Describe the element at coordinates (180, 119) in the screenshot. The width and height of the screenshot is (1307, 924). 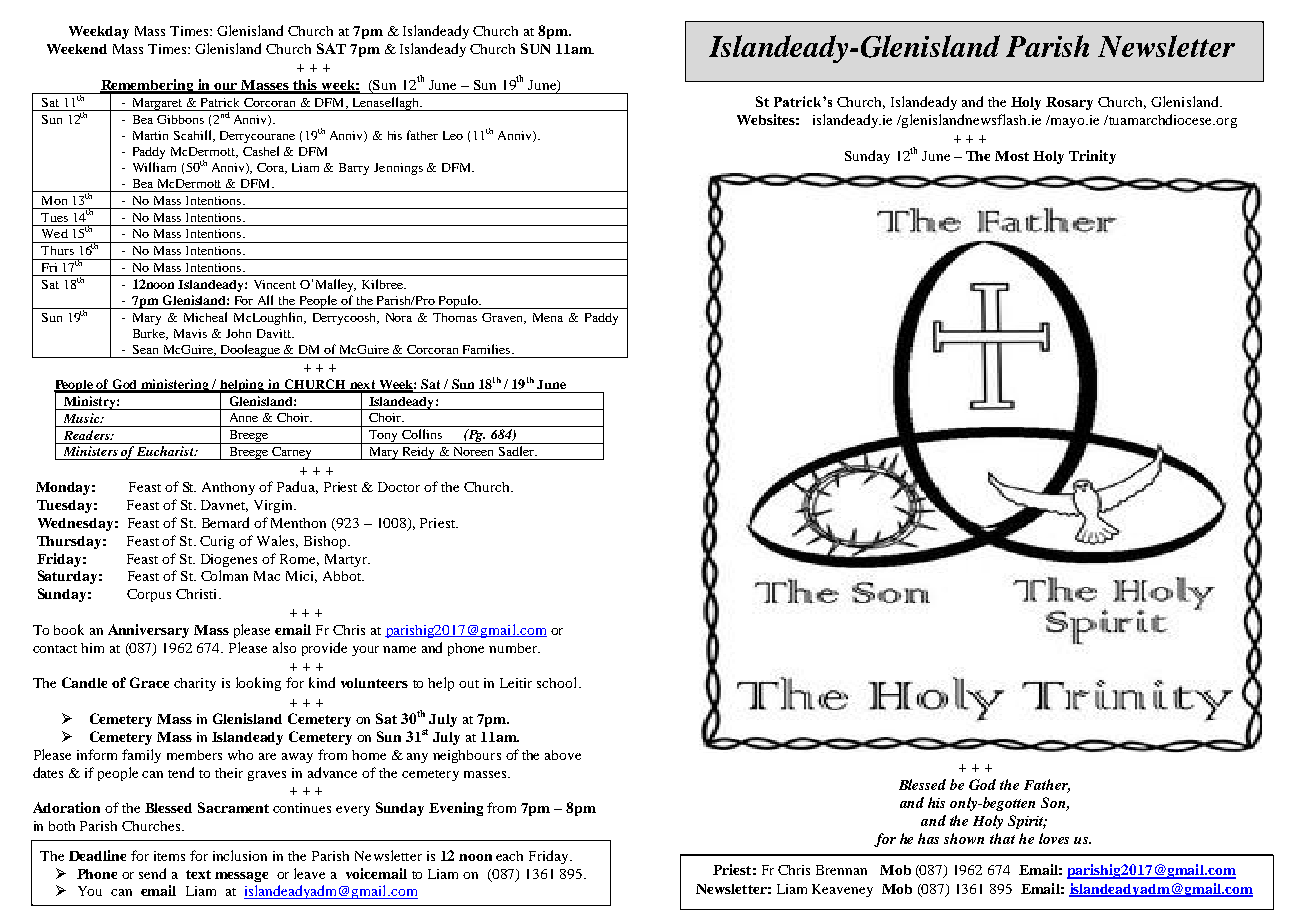
I see `Gibbons` at that location.
